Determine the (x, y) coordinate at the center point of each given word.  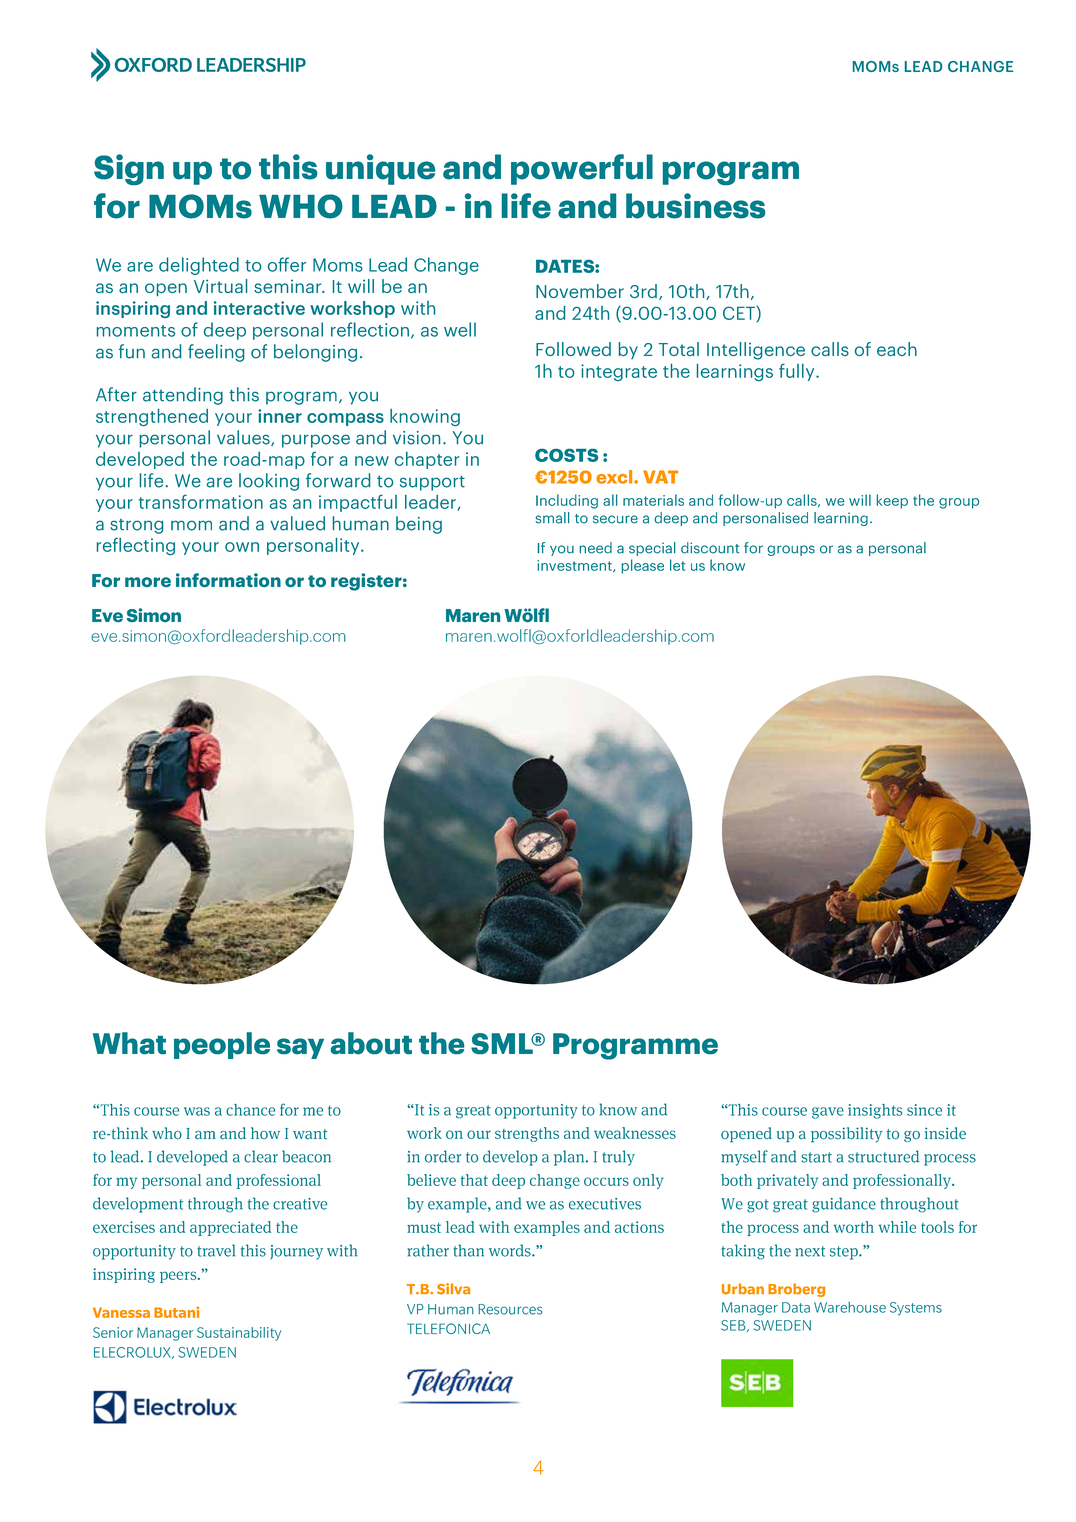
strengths (527, 1134)
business (695, 206)
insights (875, 1111)
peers (179, 1277)
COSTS (566, 455)
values (244, 438)
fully (798, 372)
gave (828, 1113)
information (228, 580)
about (371, 1043)
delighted (199, 266)
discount (710, 548)
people (222, 1045)
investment (575, 566)
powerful (582, 169)
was (197, 1111)
